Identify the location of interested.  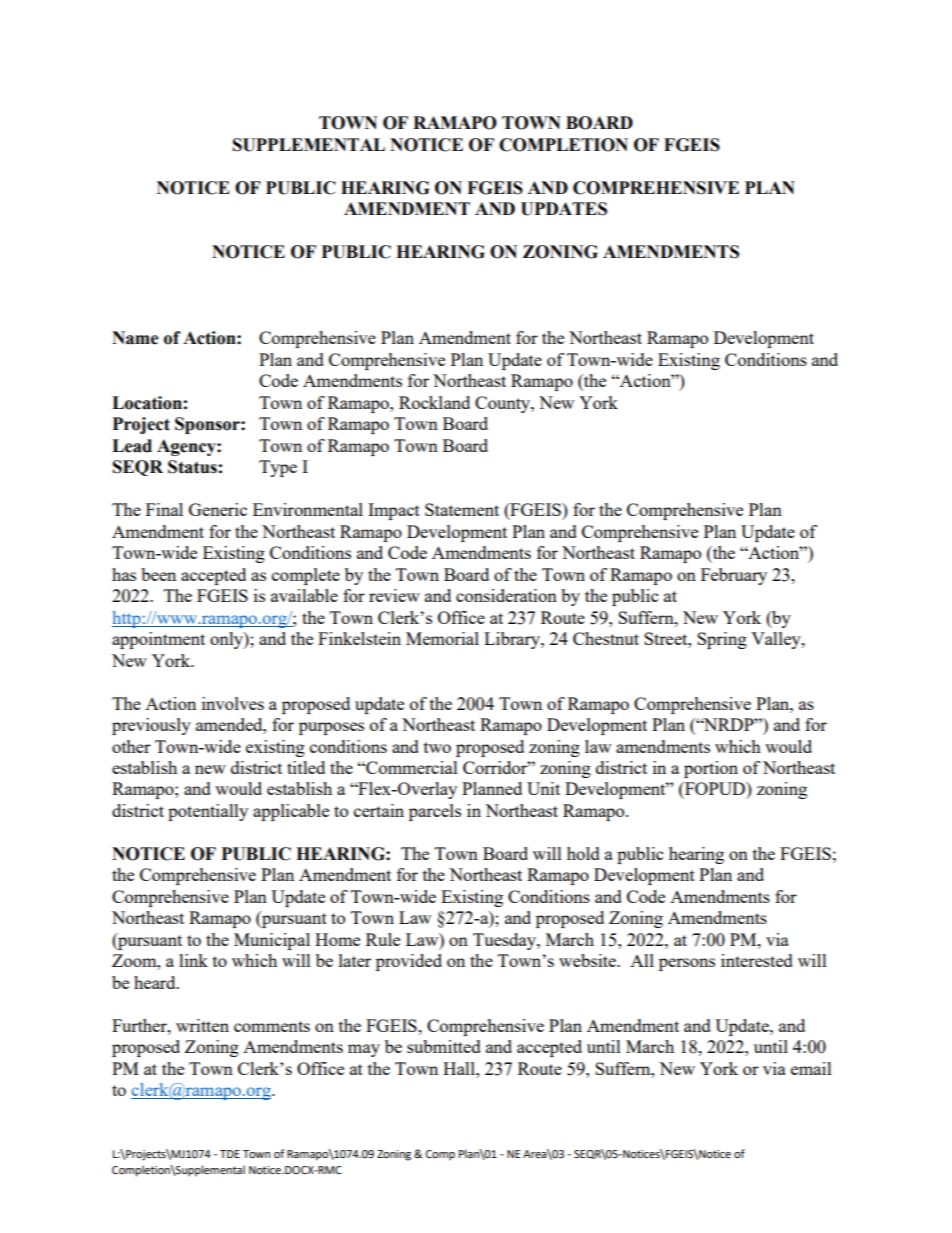
(757, 960).
